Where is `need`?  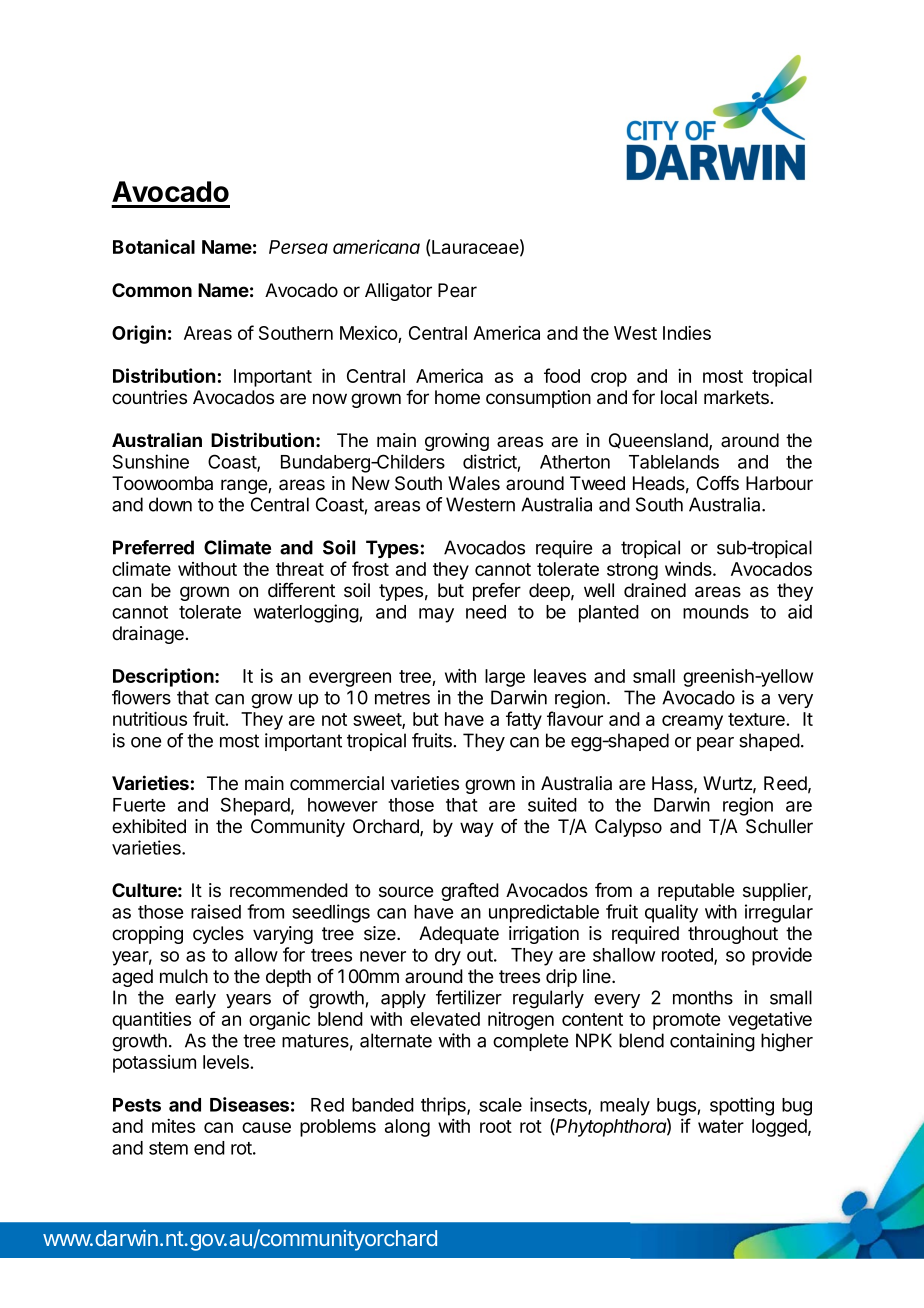
need is located at coordinates (486, 612).
